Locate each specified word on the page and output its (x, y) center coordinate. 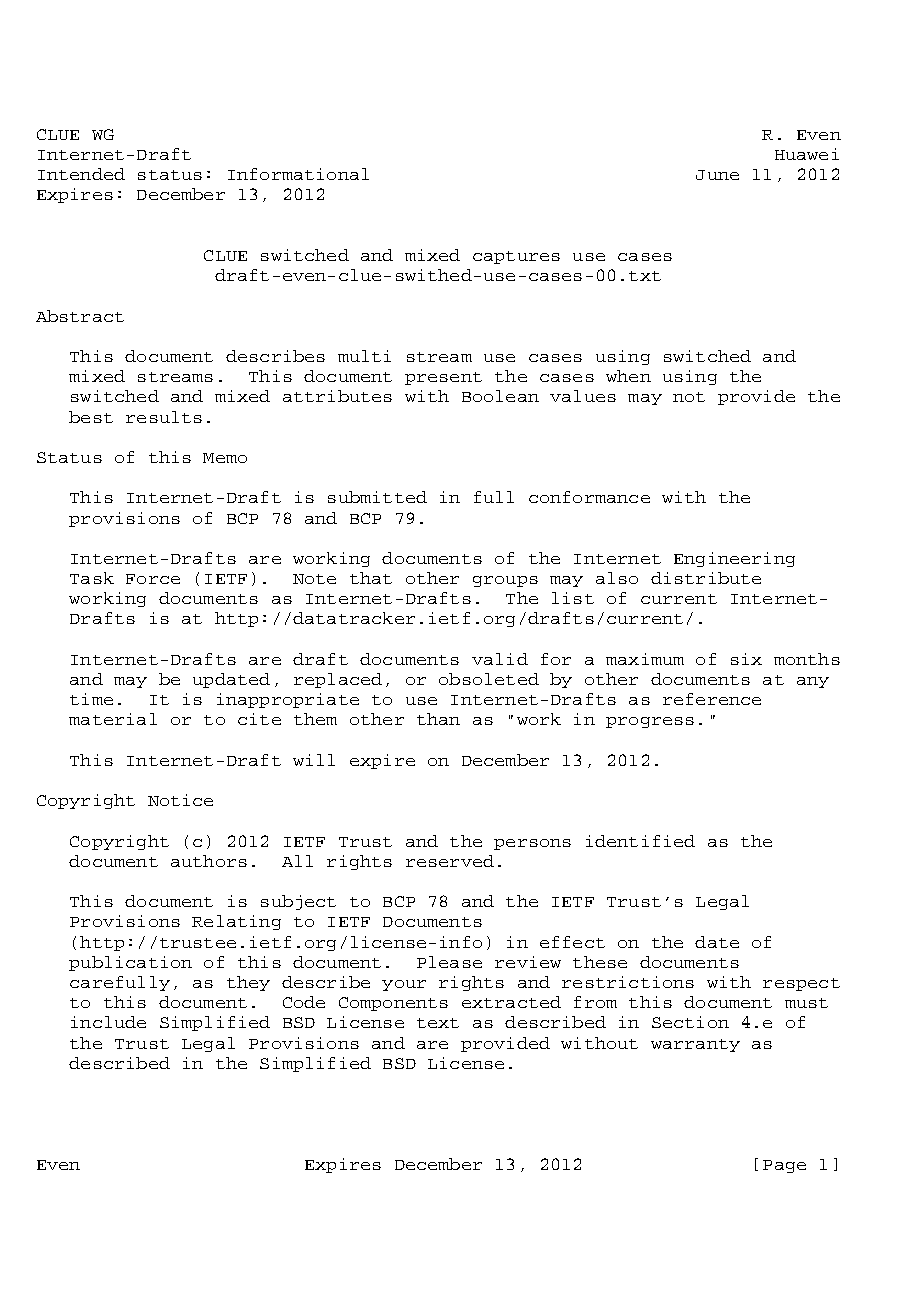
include (108, 1022)
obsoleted (489, 679)
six (746, 659)
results (164, 417)
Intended (81, 174)
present (443, 378)
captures (516, 257)
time (91, 699)
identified (640, 841)
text (438, 1023)
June (717, 175)
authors (209, 861)
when (628, 376)
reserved (450, 861)
